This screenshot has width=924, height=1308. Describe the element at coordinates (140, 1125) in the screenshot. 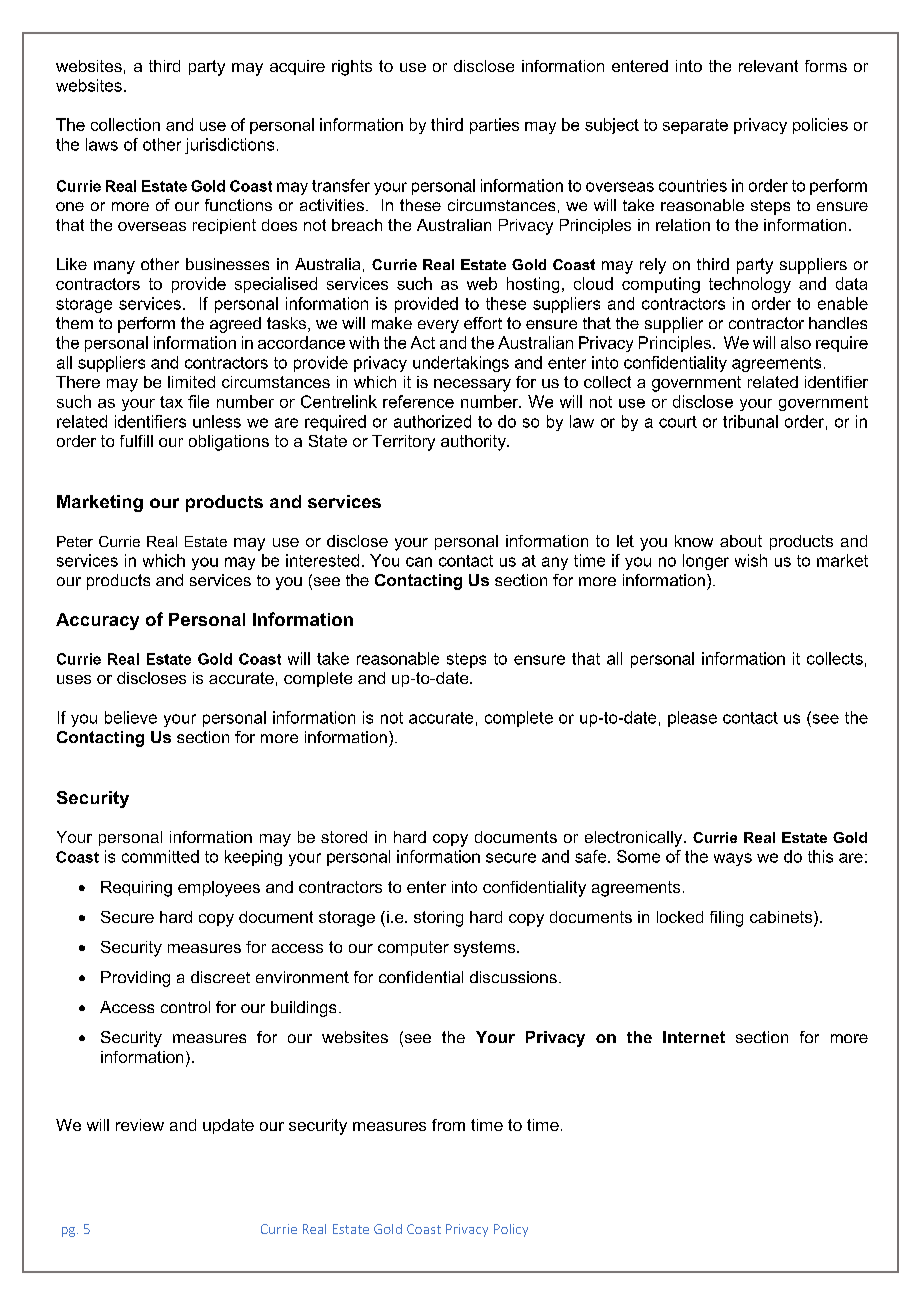

I see `review` at that location.
